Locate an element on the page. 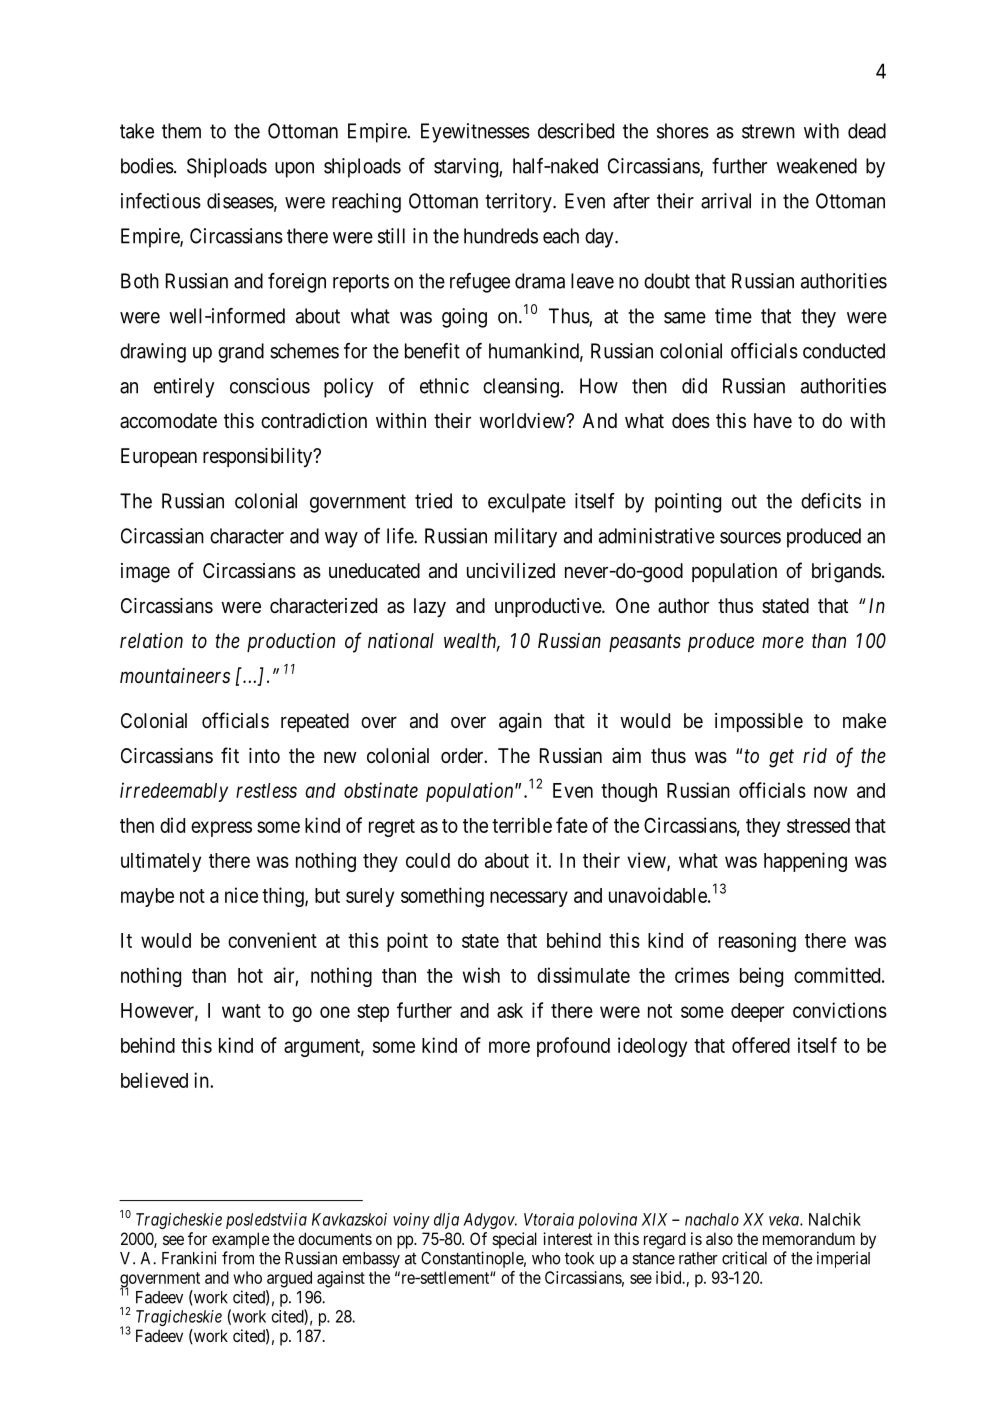  impossible is located at coordinates (759, 722).
